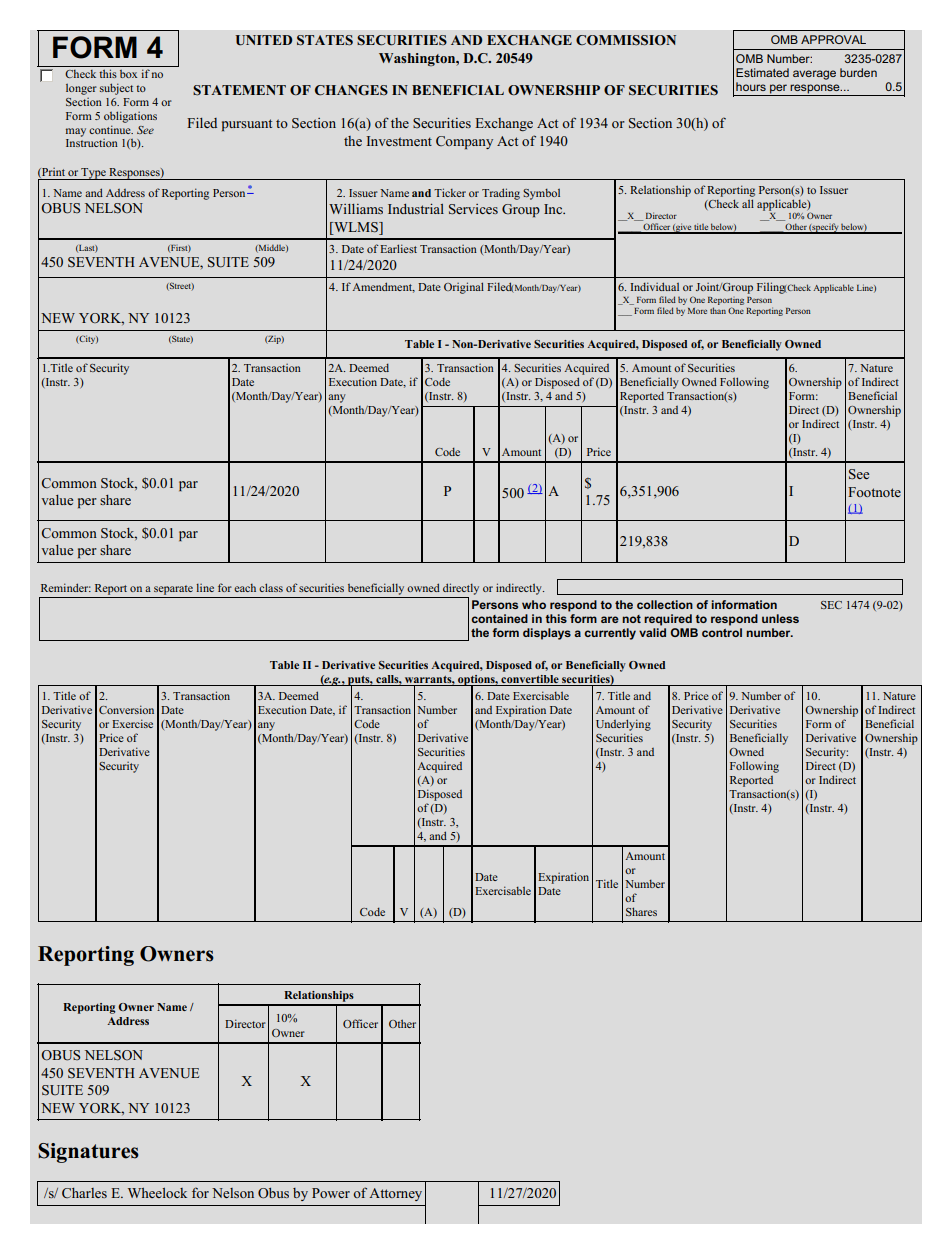  Describe the element at coordinates (464, 288) in the screenshot. I see `Original` at that location.
